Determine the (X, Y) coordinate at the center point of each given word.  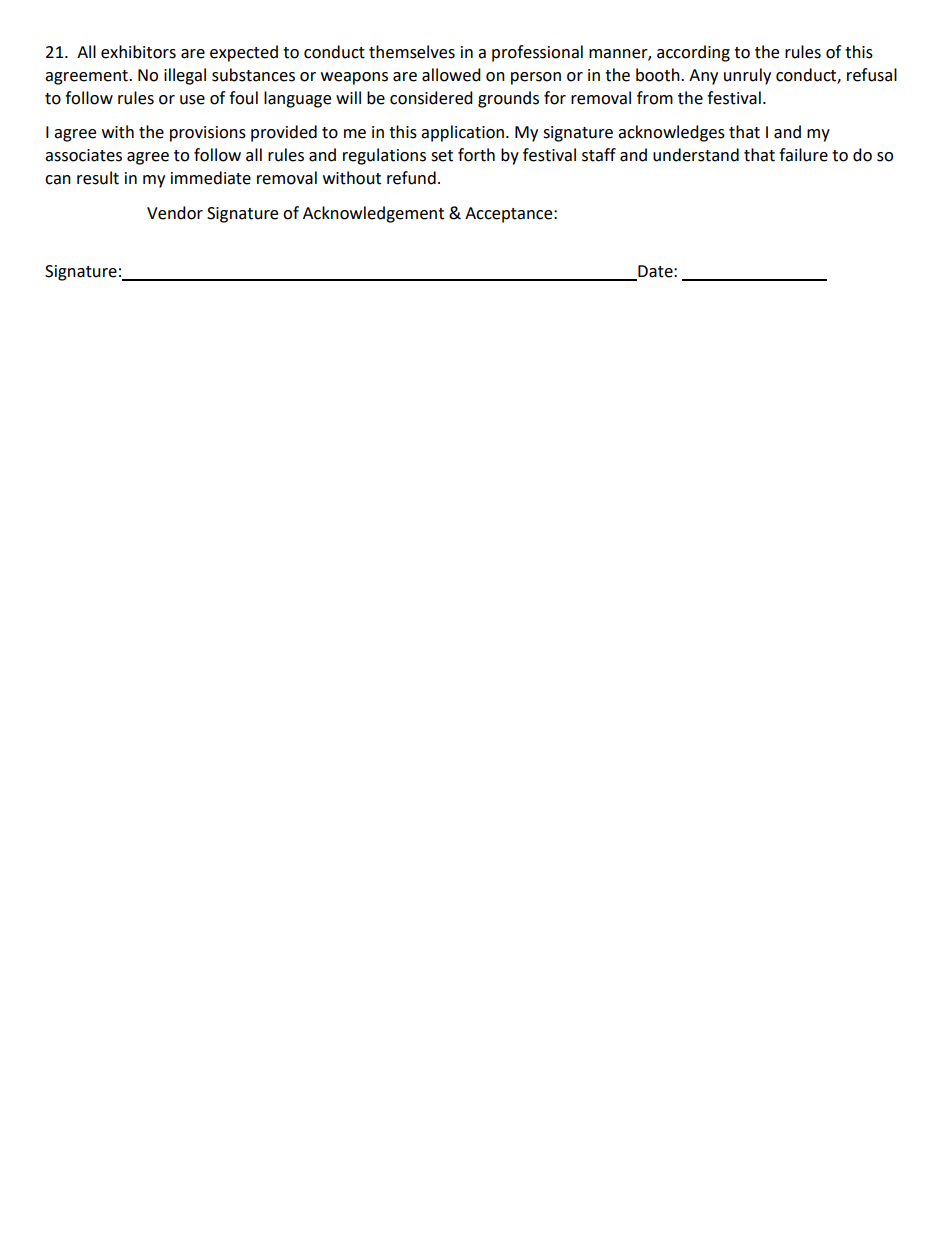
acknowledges (671, 133)
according (693, 53)
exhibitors (138, 52)
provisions (208, 134)
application (462, 133)
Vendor (175, 213)
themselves (412, 52)
